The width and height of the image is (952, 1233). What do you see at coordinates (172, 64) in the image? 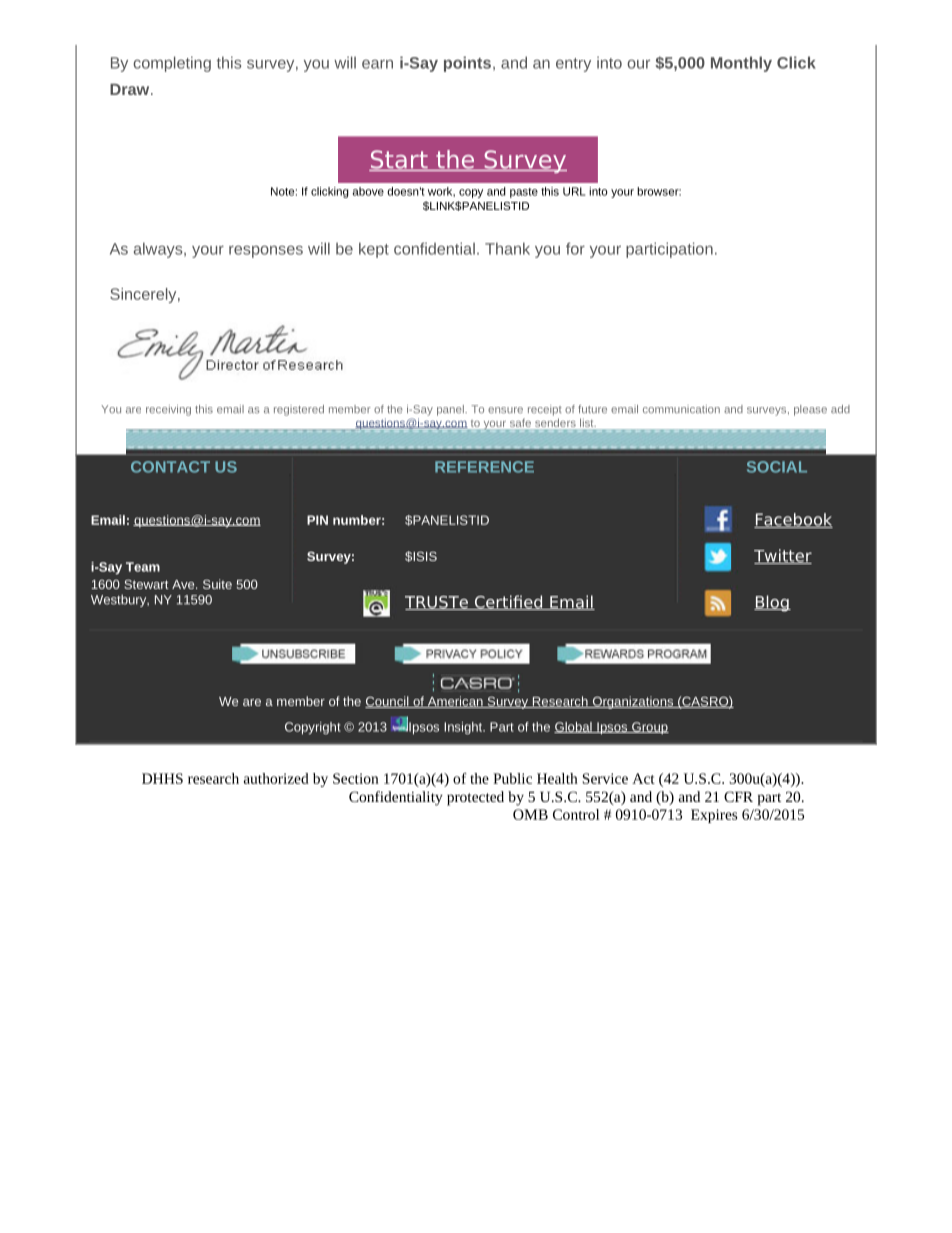
I see `completing` at bounding box center [172, 64].
